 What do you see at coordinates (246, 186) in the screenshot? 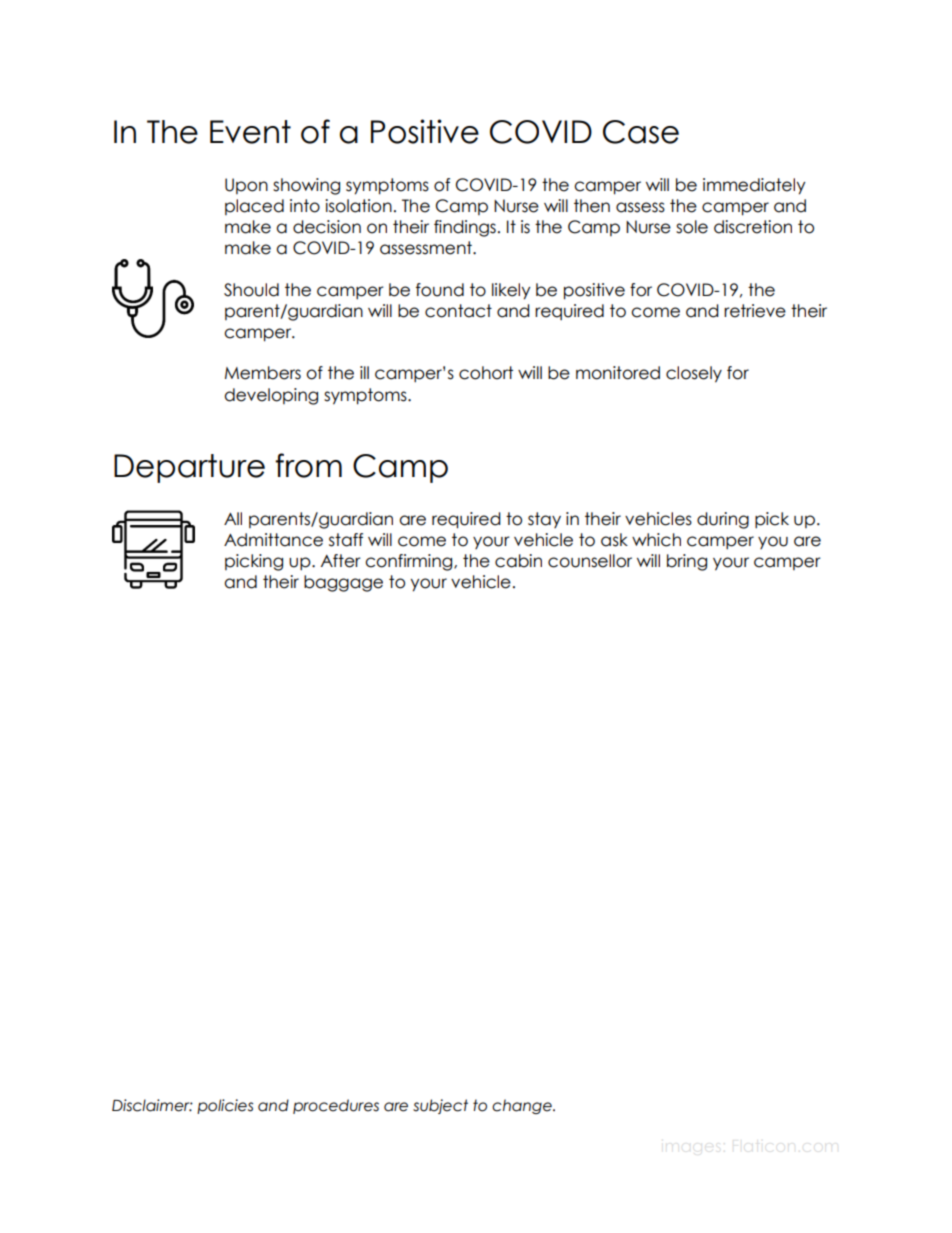
I see `Upon` at bounding box center [246, 186].
